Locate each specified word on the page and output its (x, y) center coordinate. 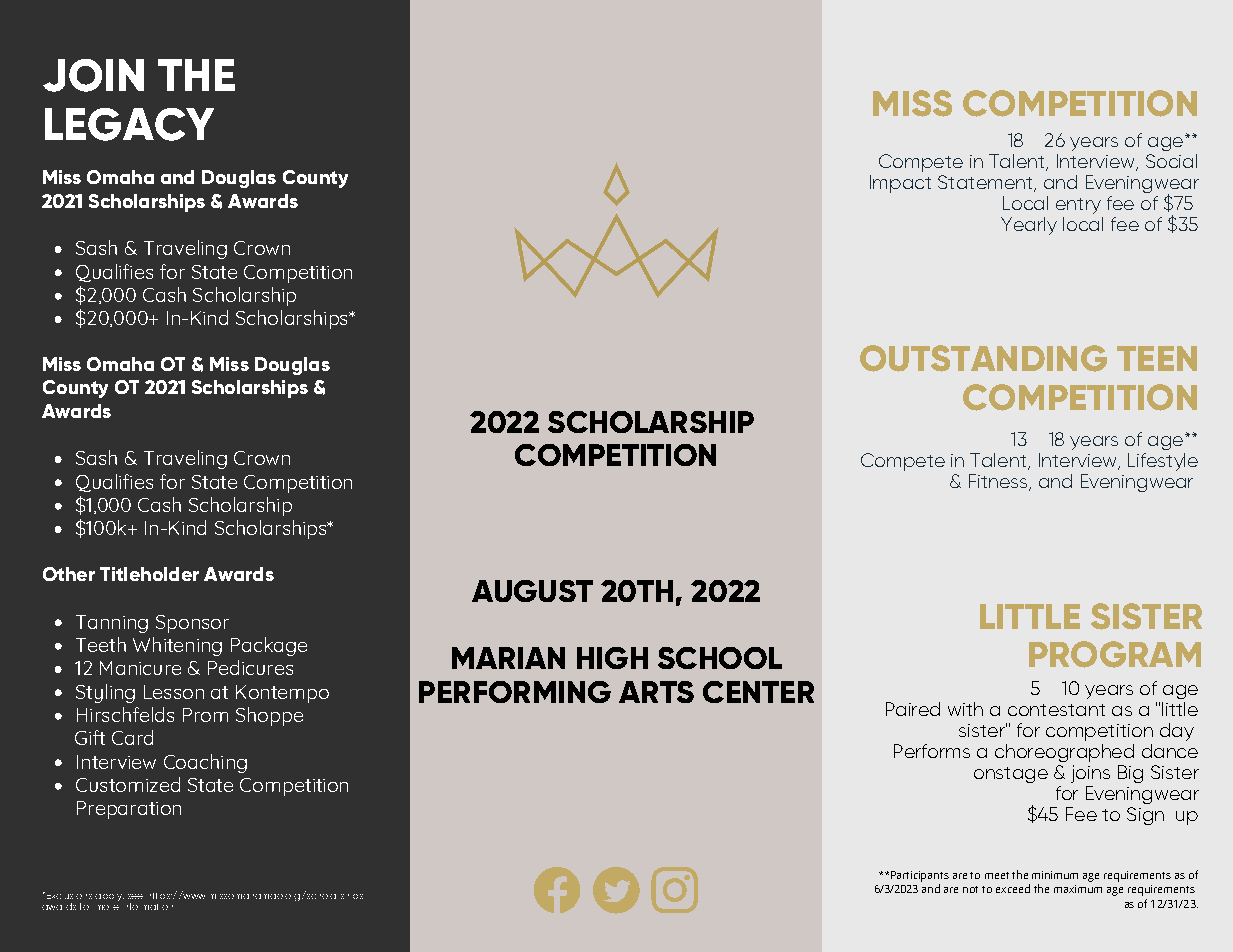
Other (69, 574)
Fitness (999, 482)
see (135, 896)
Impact (900, 184)
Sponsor (192, 624)
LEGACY (129, 124)
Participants (920, 876)
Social (1171, 161)
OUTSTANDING (983, 358)
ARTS (656, 692)
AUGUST (532, 591)
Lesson (174, 692)
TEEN (1157, 358)
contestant (1056, 710)
